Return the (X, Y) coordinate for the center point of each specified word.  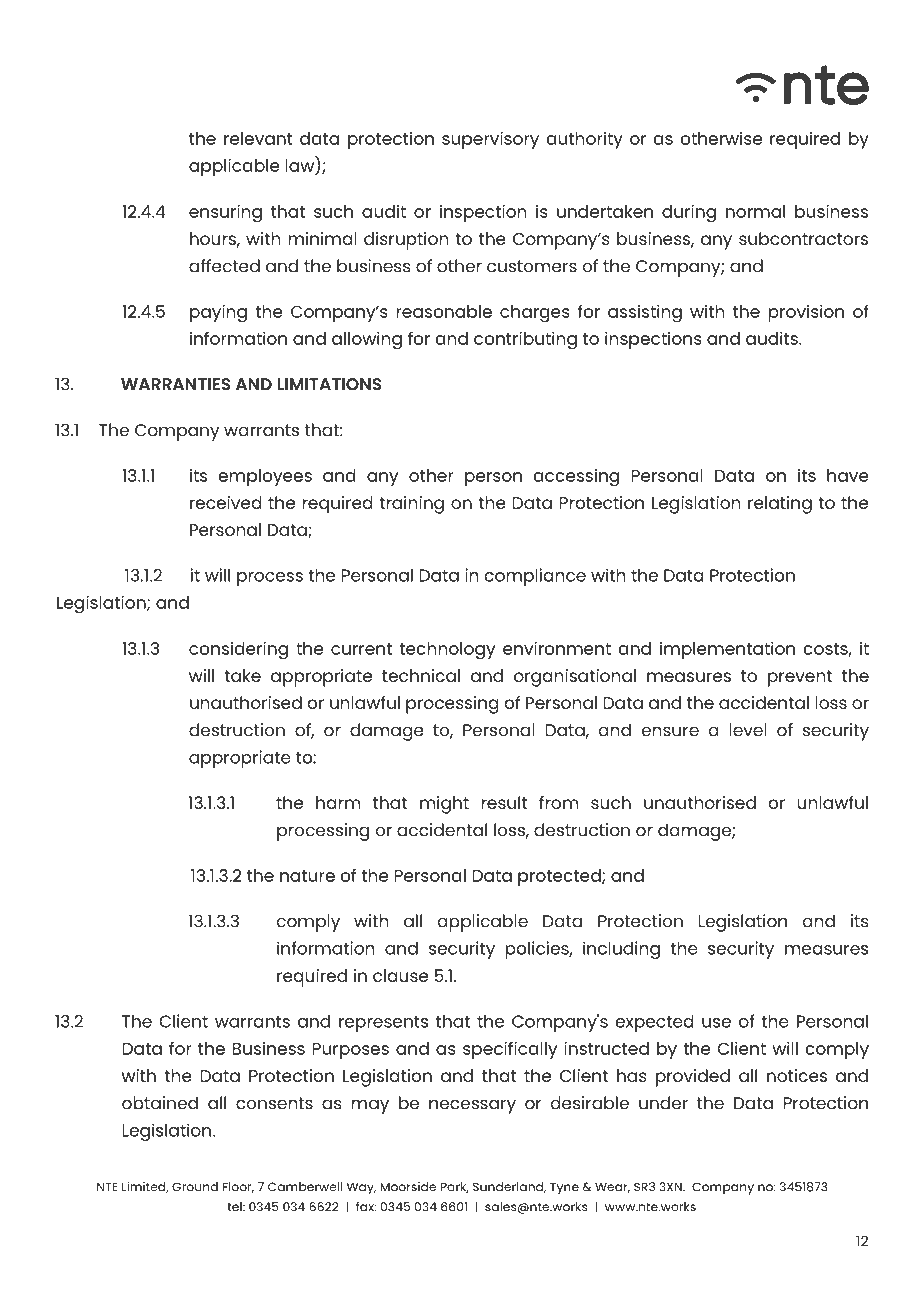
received (226, 502)
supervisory (490, 140)
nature (307, 876)
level (748, 730)
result (504, 802)
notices (797, 1075)
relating (780, 505)
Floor (238, 1187)
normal (755, 211)
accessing (576, 478)
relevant (258, 138)
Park (455, 1187)
